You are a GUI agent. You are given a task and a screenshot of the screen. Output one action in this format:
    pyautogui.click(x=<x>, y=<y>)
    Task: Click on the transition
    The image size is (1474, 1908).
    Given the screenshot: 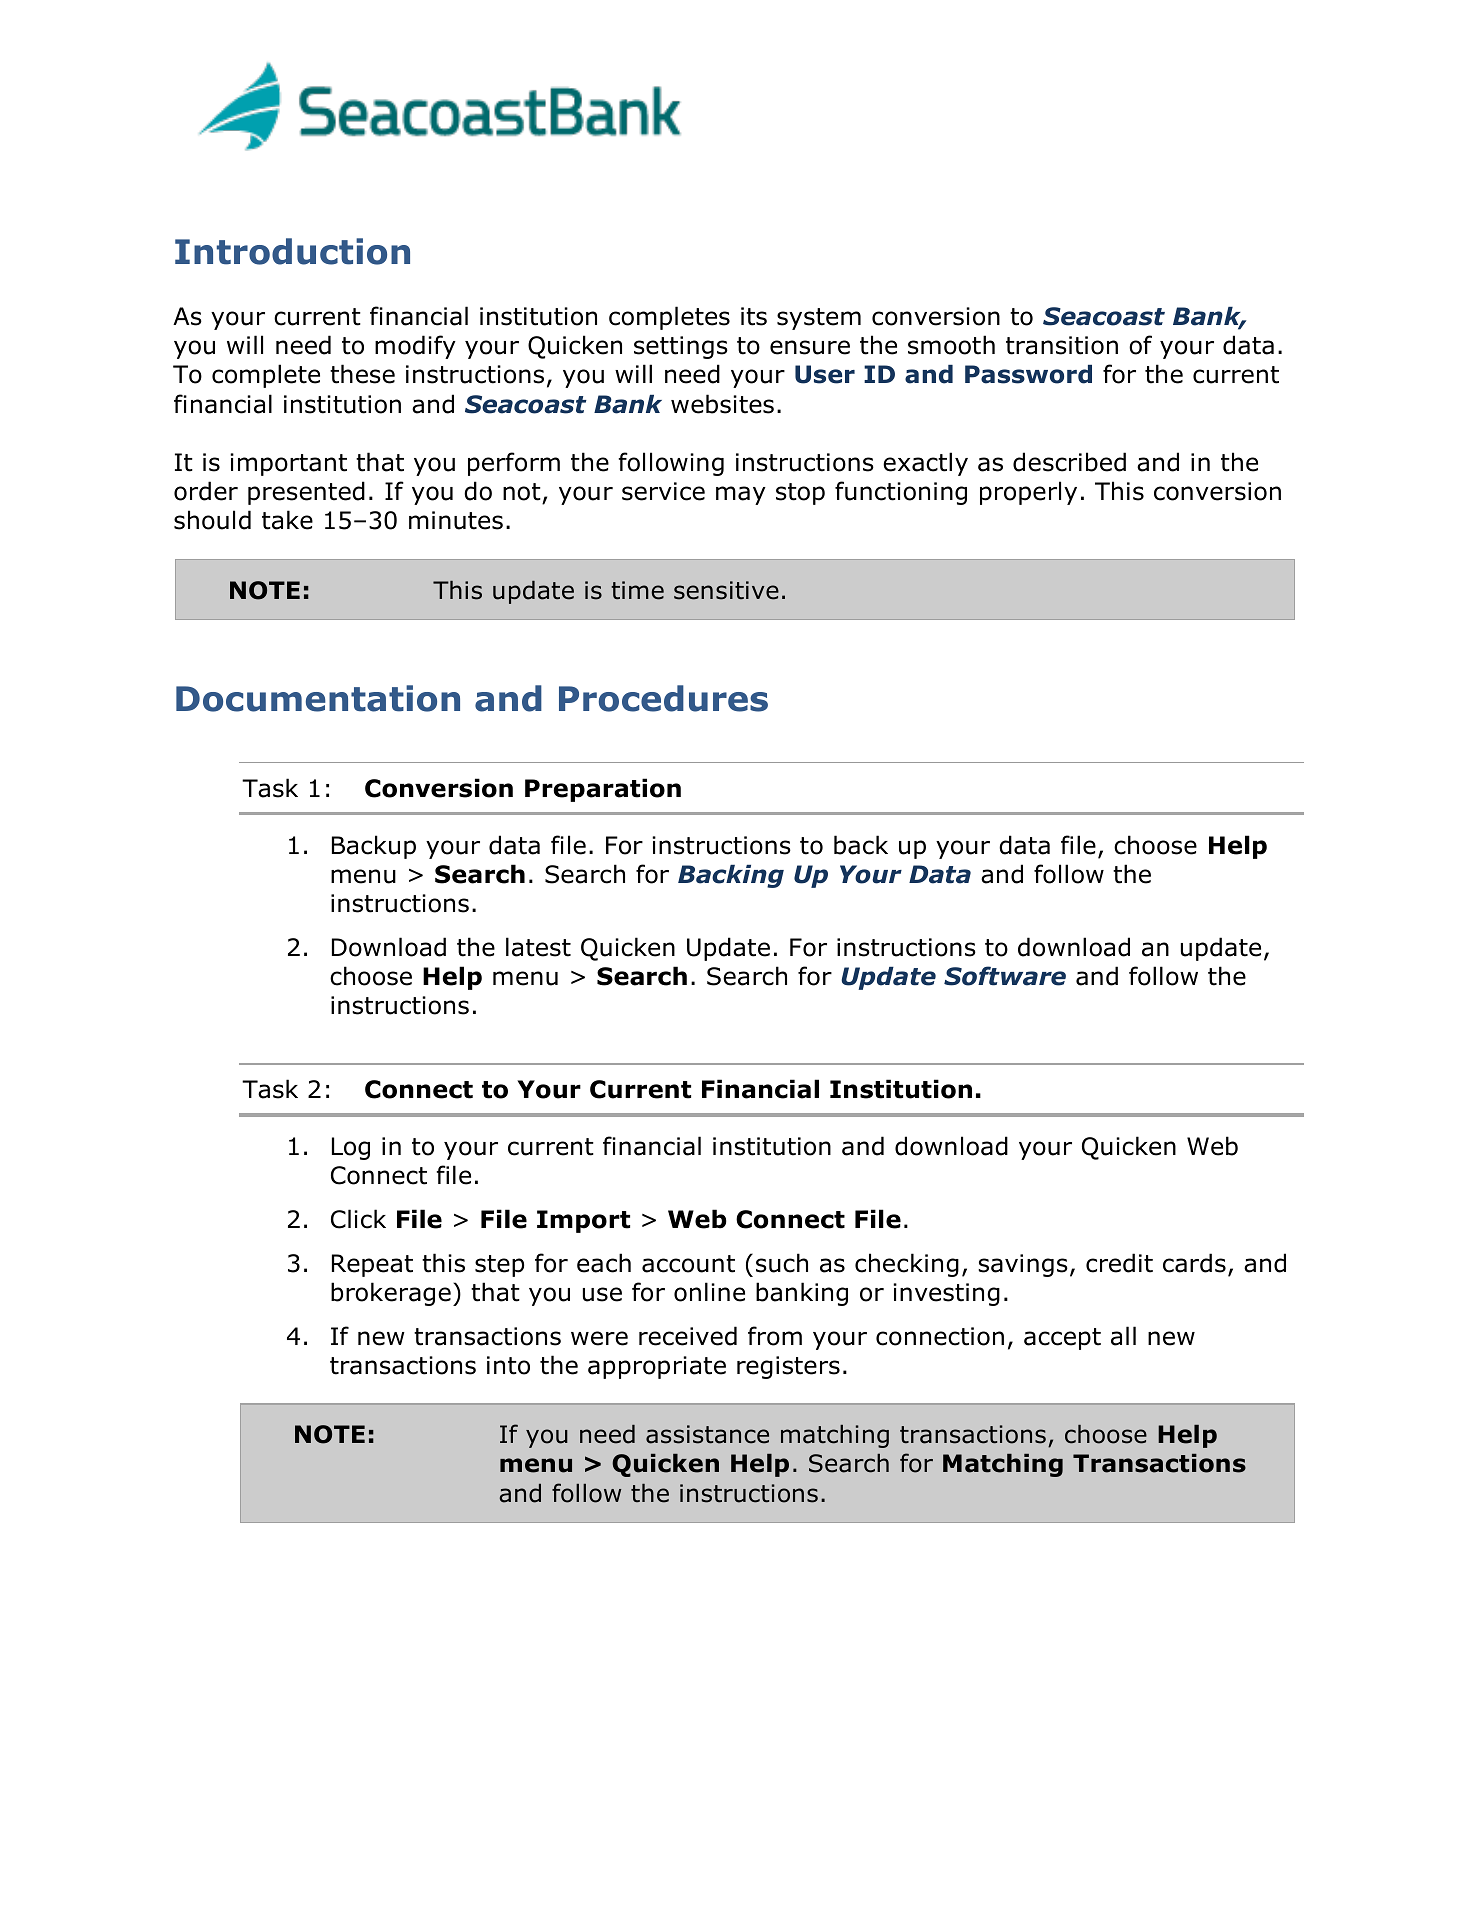 What is the action you would take?
    pyautogui.click(x=1062, y=345)
